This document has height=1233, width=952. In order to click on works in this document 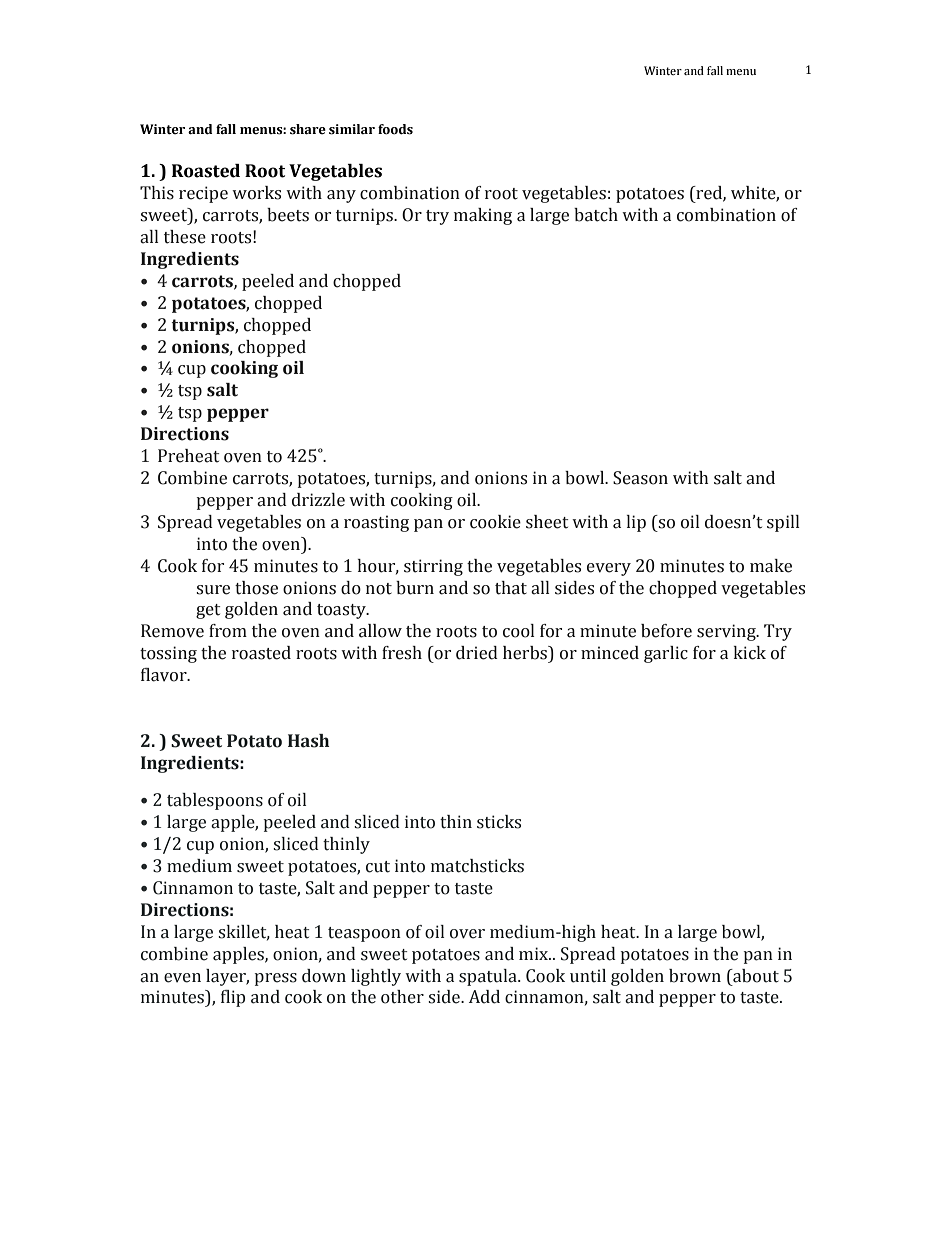, I will do `click(256, 193)`.
